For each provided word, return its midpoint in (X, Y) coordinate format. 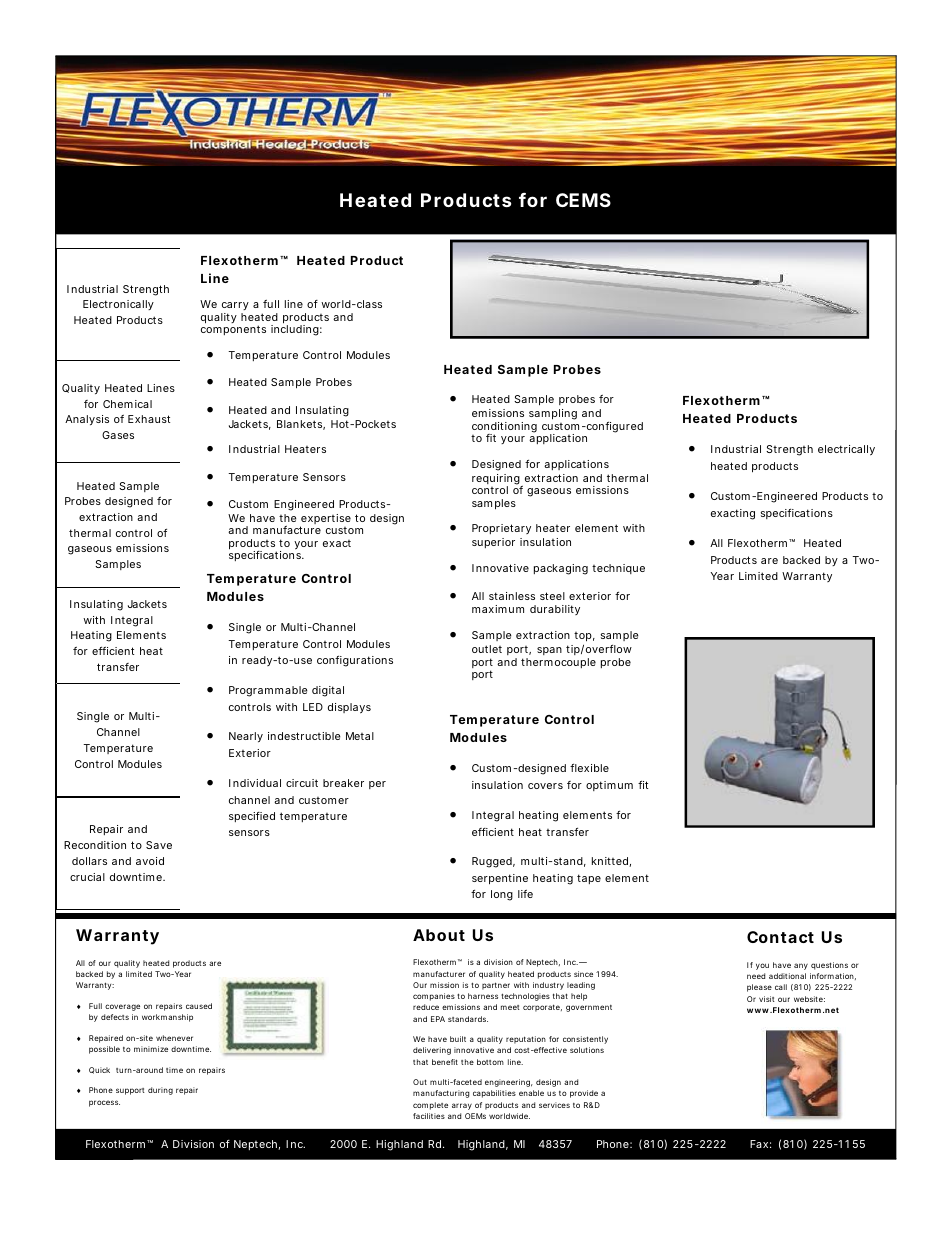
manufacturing (441, 1094)
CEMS (583, 200)
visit (767, 999)
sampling (553, 414)
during (160, 1091)
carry (235, 308)
